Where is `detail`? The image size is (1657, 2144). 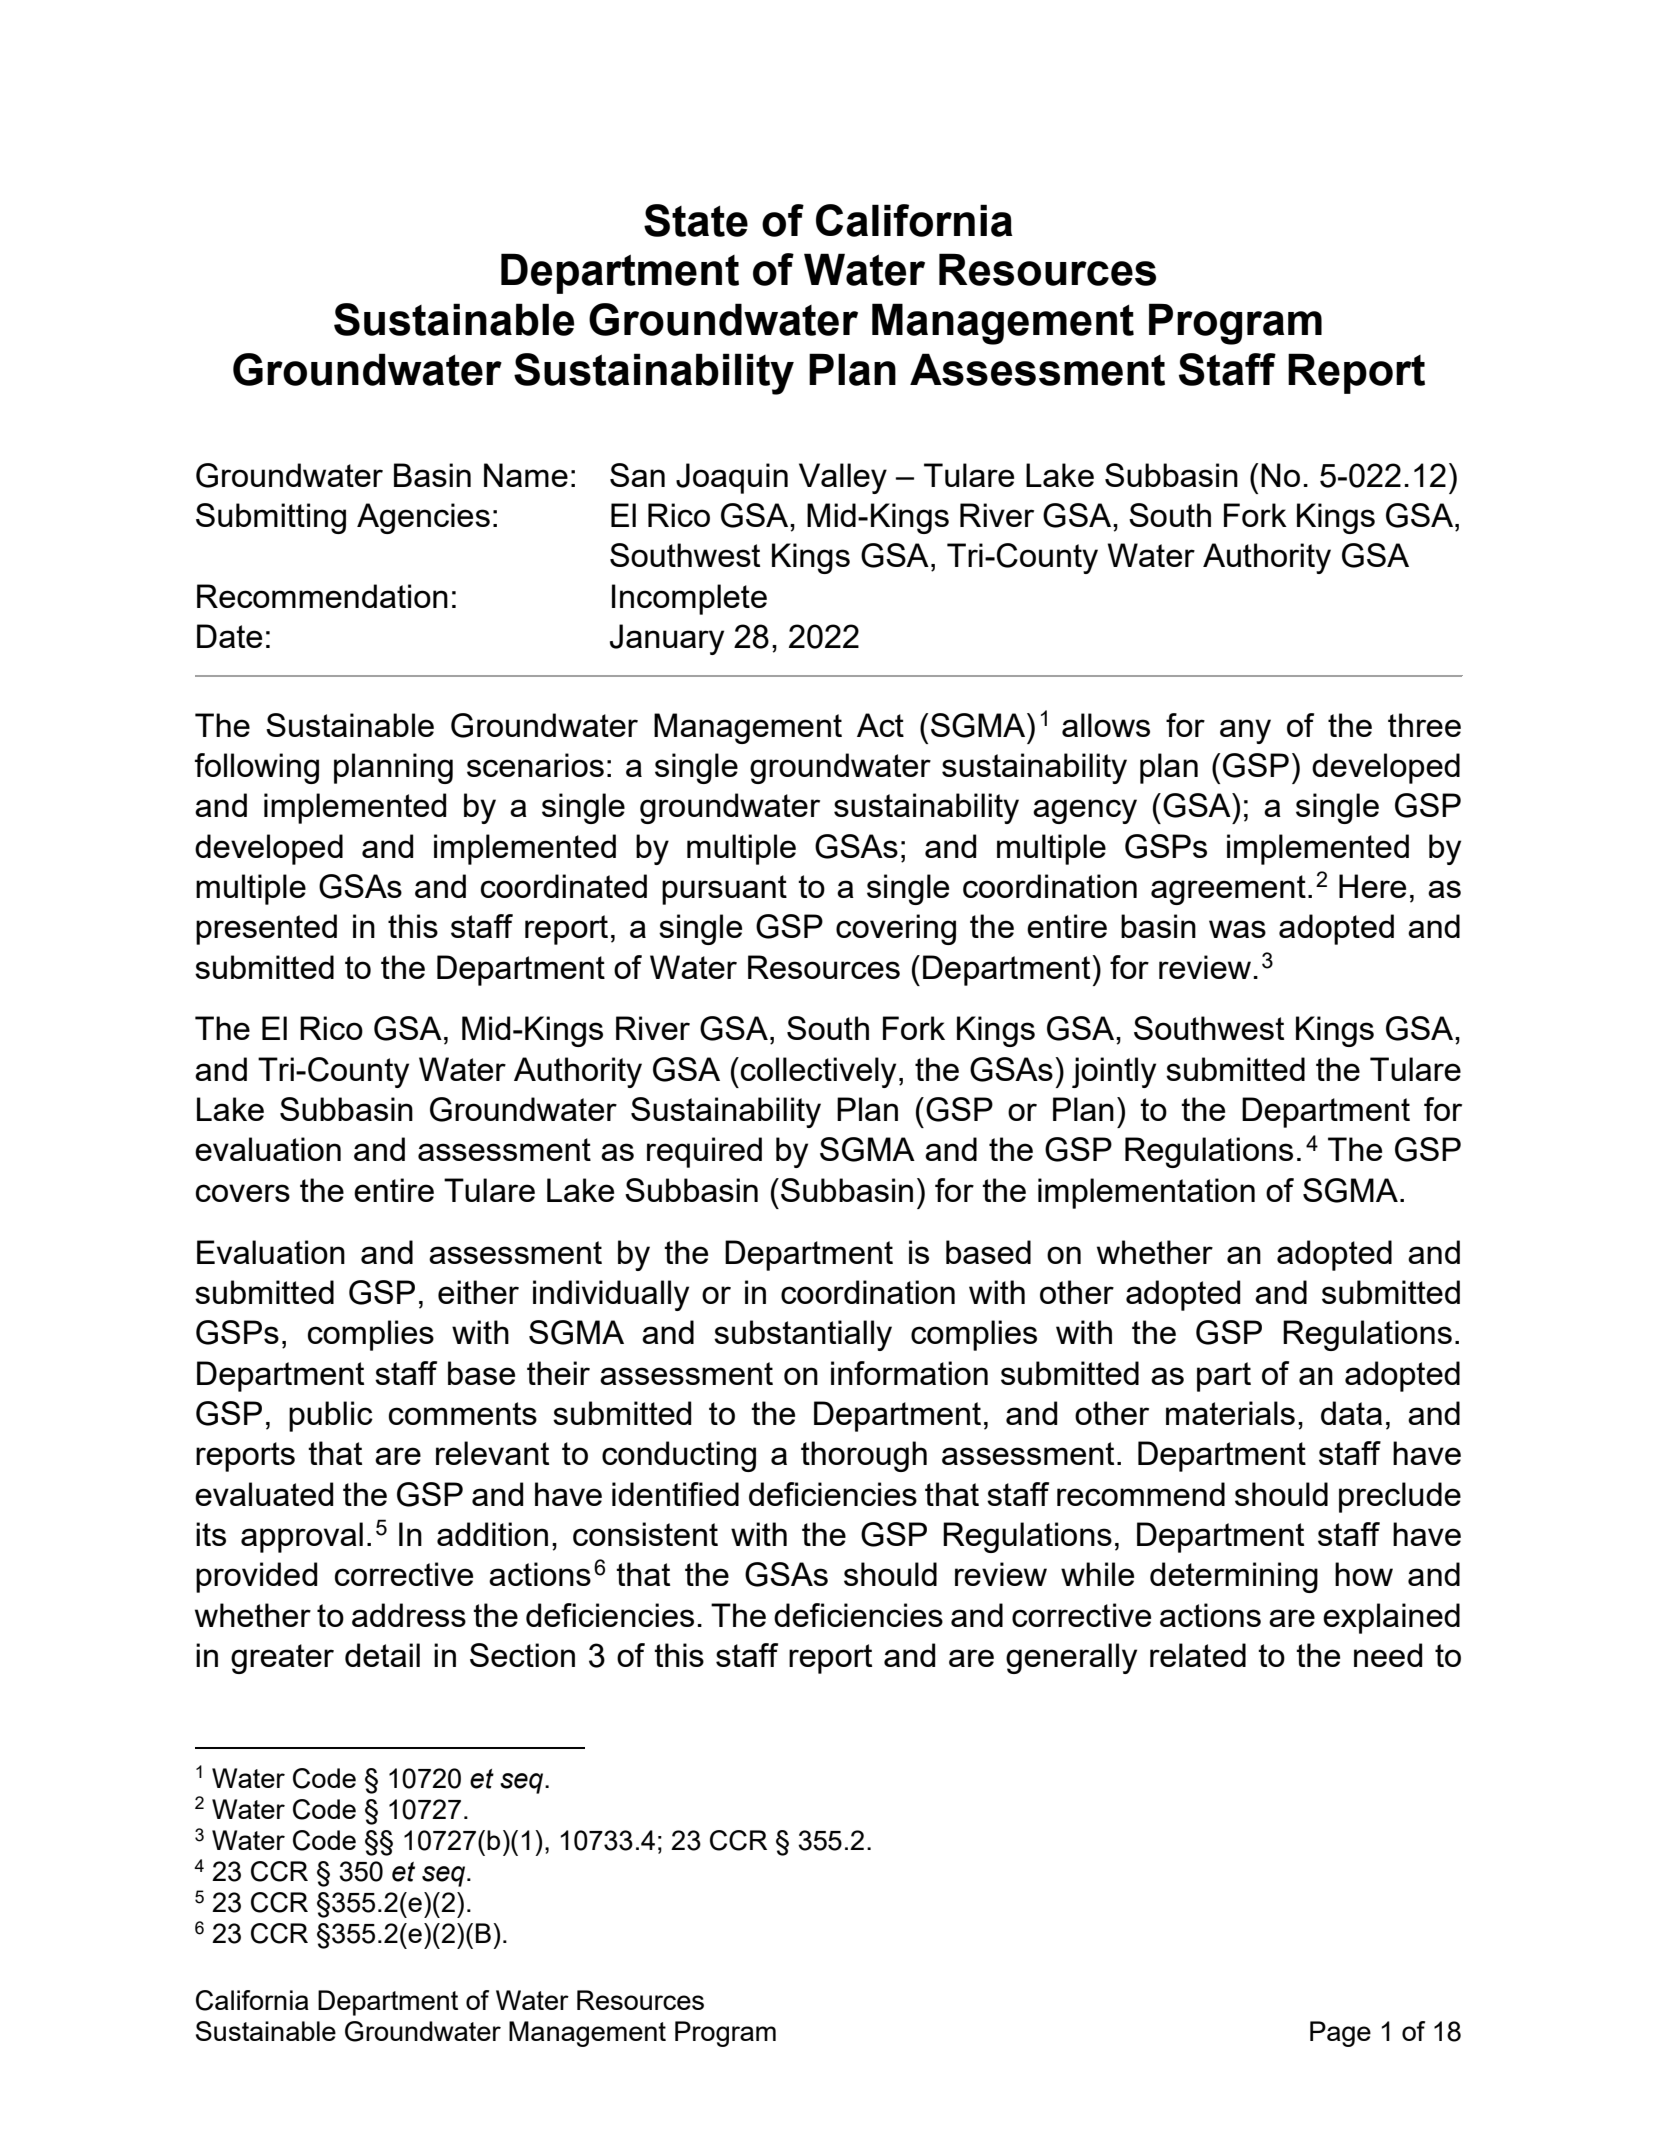
detail is located at coordinates (382, 1655).
